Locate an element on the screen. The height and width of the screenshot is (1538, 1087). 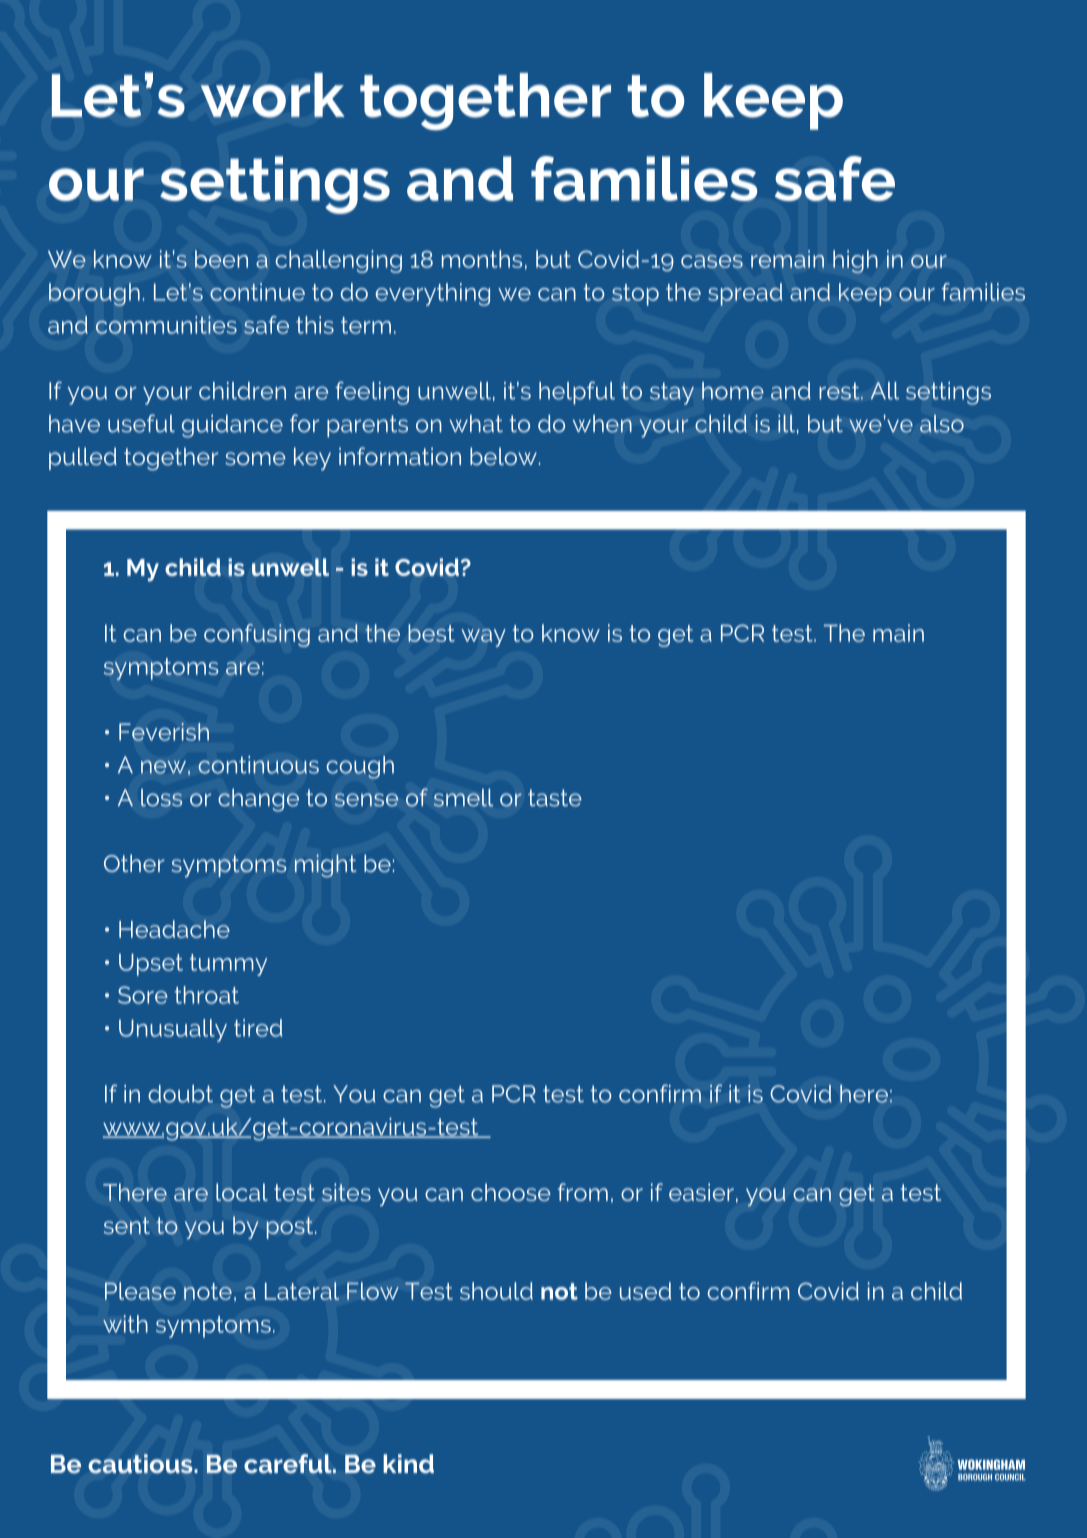
kind is located at coordinates (408, 1463).
